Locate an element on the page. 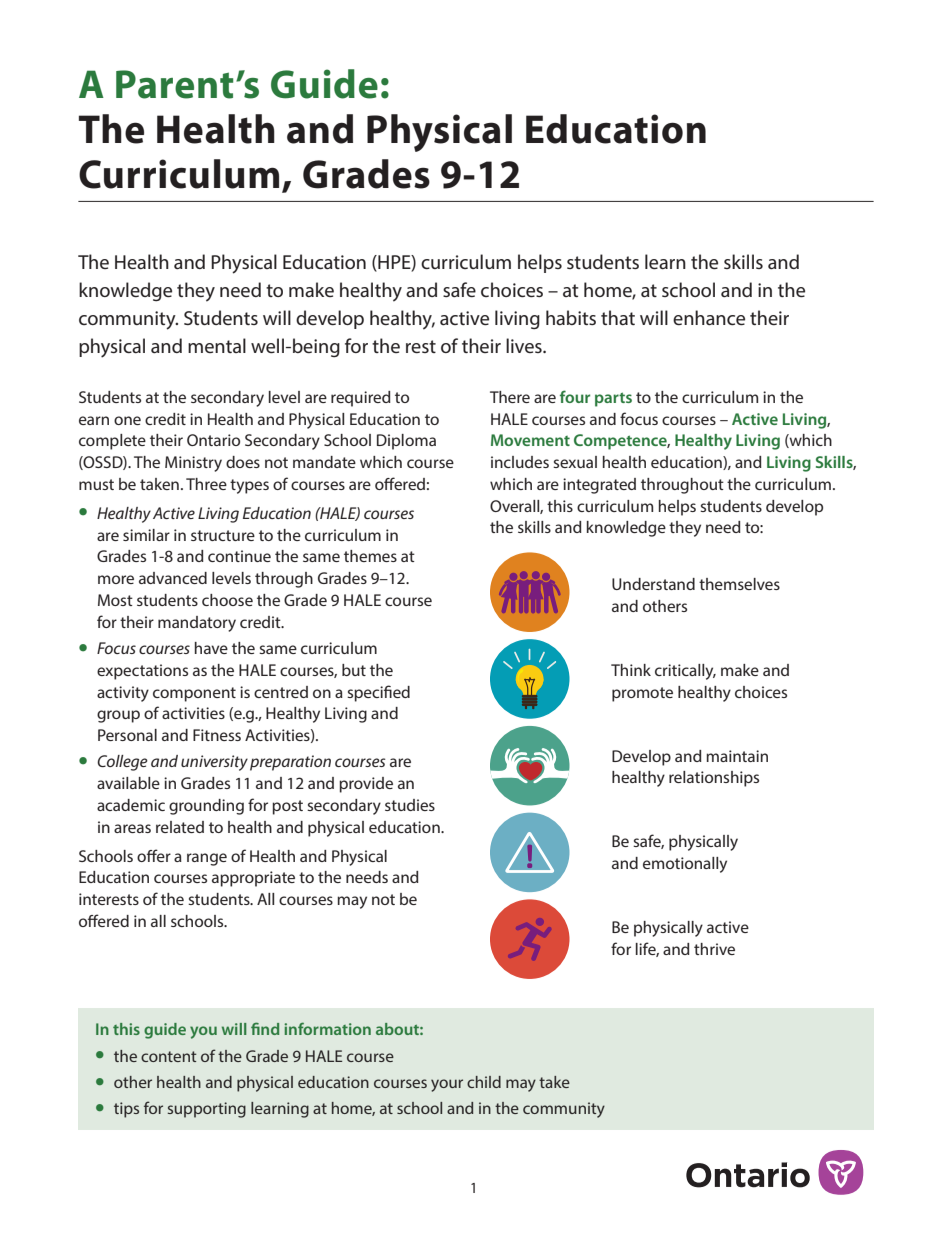  promote is located at coordinates (642, 694).
